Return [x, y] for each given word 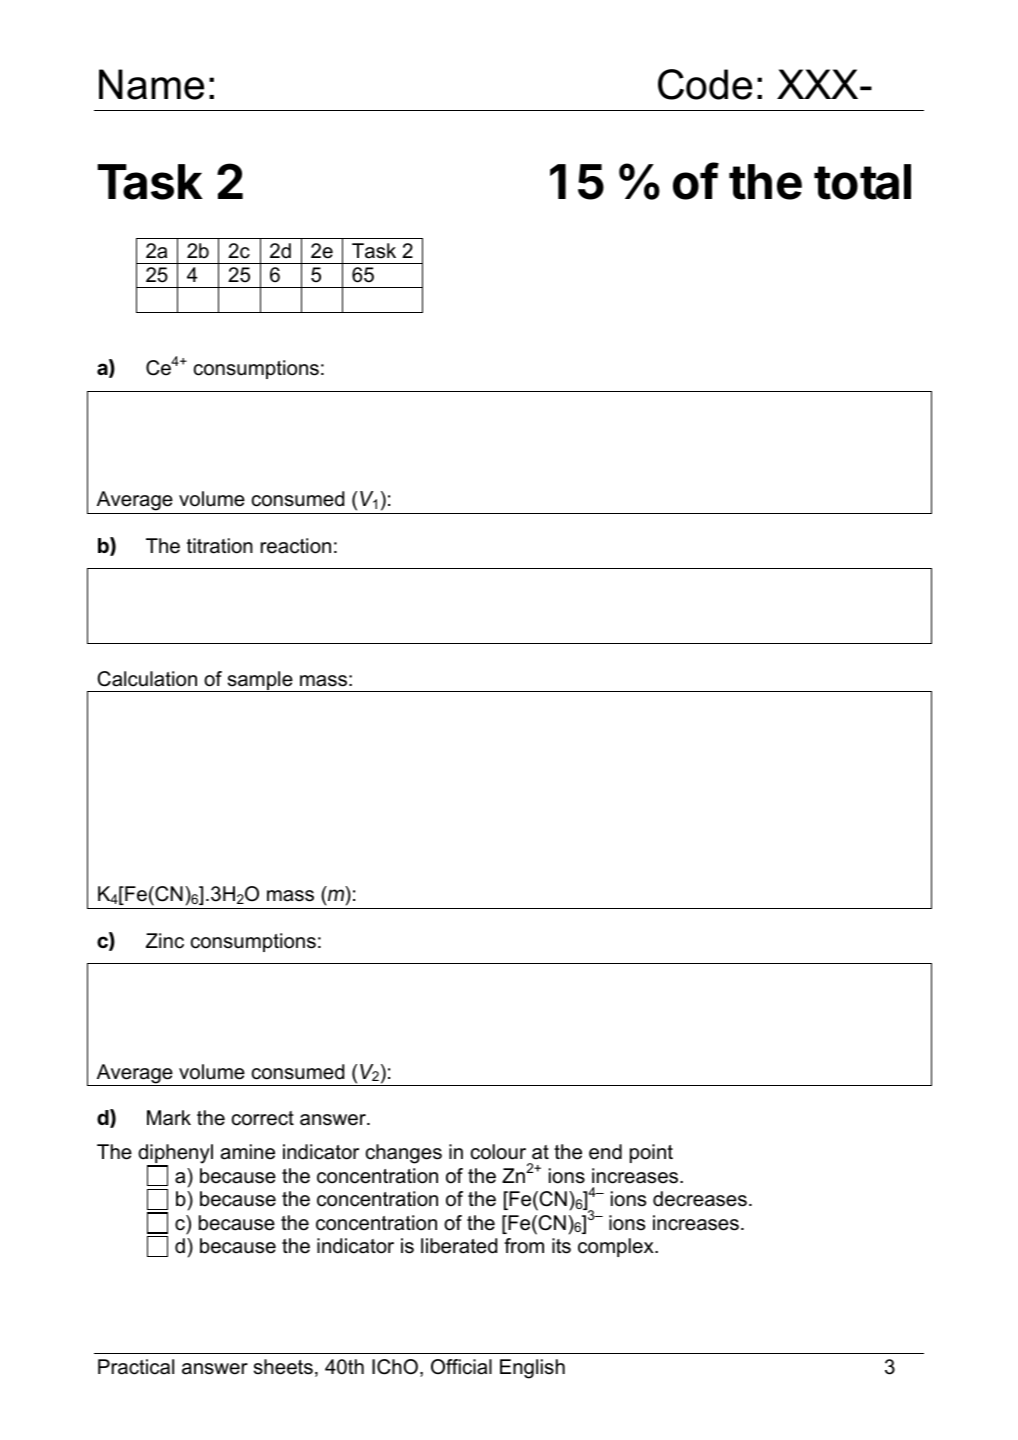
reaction [296, 546]
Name [151, 84]
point [651, 1153]
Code [705, 84]
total [862, 182]
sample [260, 681]
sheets [283, 1367]
